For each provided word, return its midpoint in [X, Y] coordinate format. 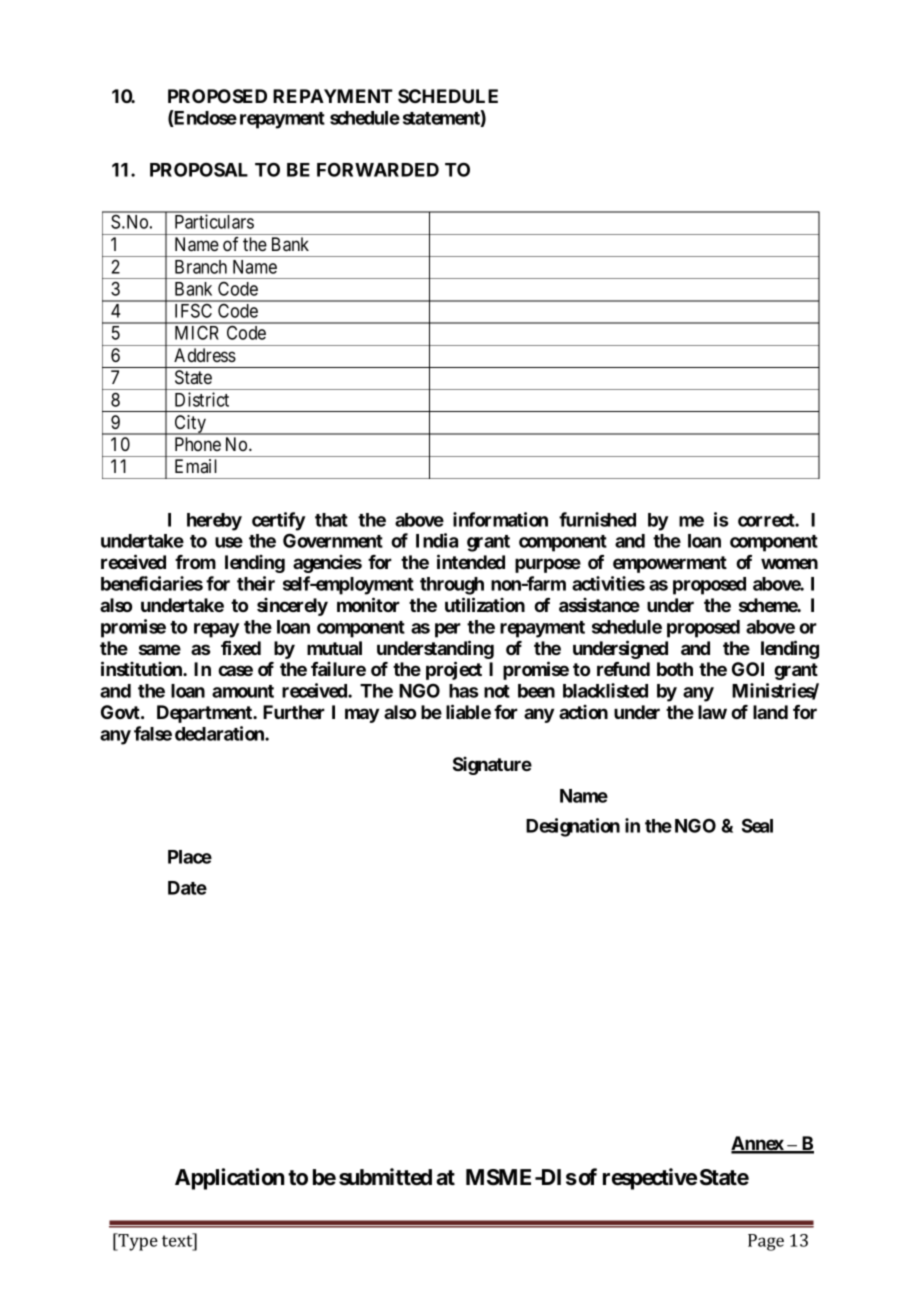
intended [471, 561]
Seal [757, 825]
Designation [573, 827]
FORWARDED [378, 169]
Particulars [214, 221]
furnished [597, 519]
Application [229, 1179]
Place [190, 857]
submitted [385, 1177]
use [229, 542]
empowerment [670, 564]
